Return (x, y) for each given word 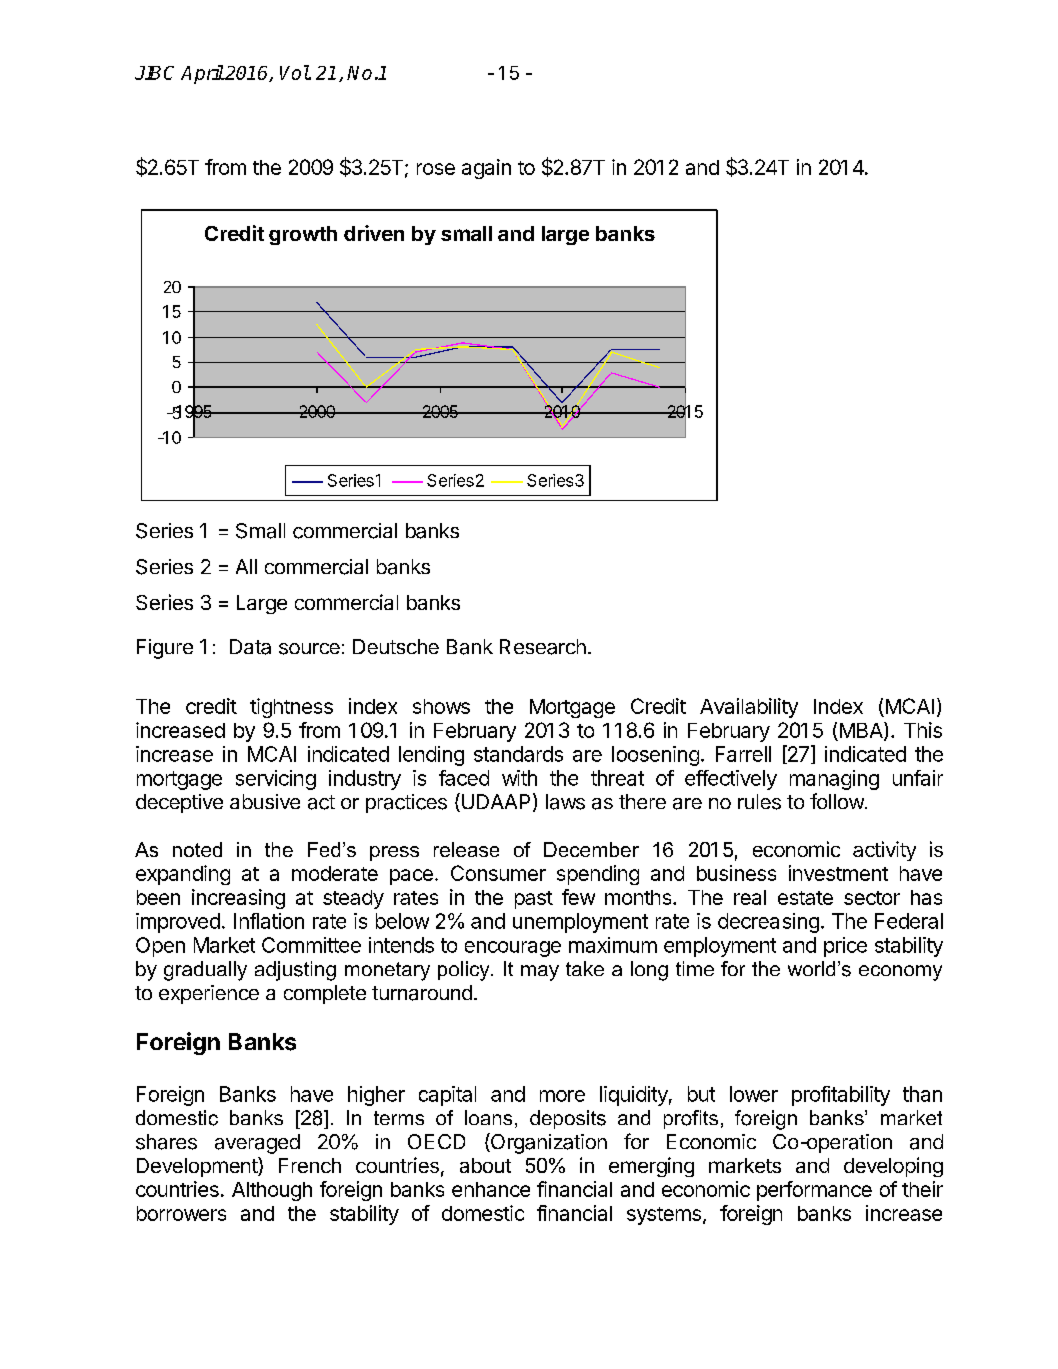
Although (272, 1191)
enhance (491, 1189)
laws (565, 802)
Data (250, 647)
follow (838, 801)
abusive (265, 801)
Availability (749, 708)
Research (543, 647)
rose (436, 169)
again (486, 169)
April (202, 74)
